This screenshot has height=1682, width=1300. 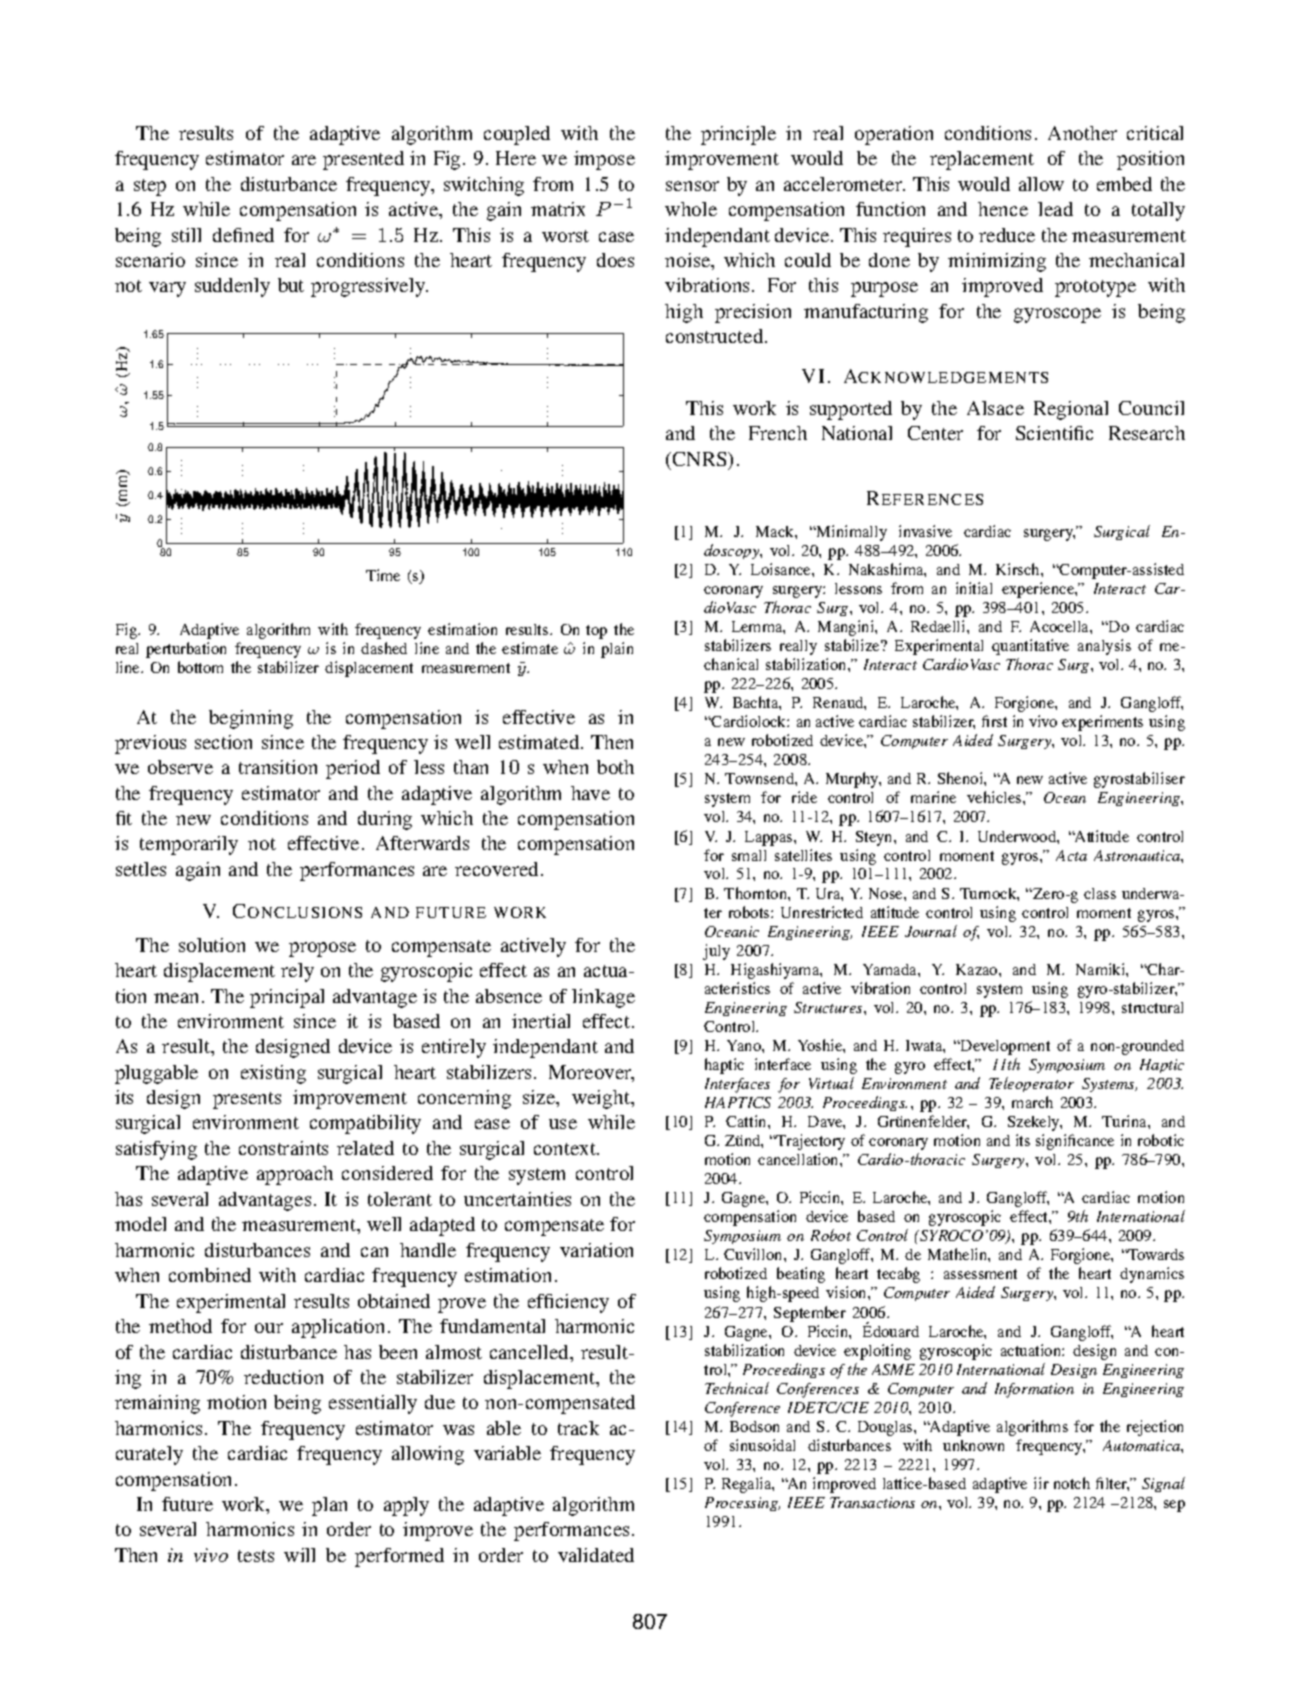 I want to click on tests, so click(x=256, y=1556).
